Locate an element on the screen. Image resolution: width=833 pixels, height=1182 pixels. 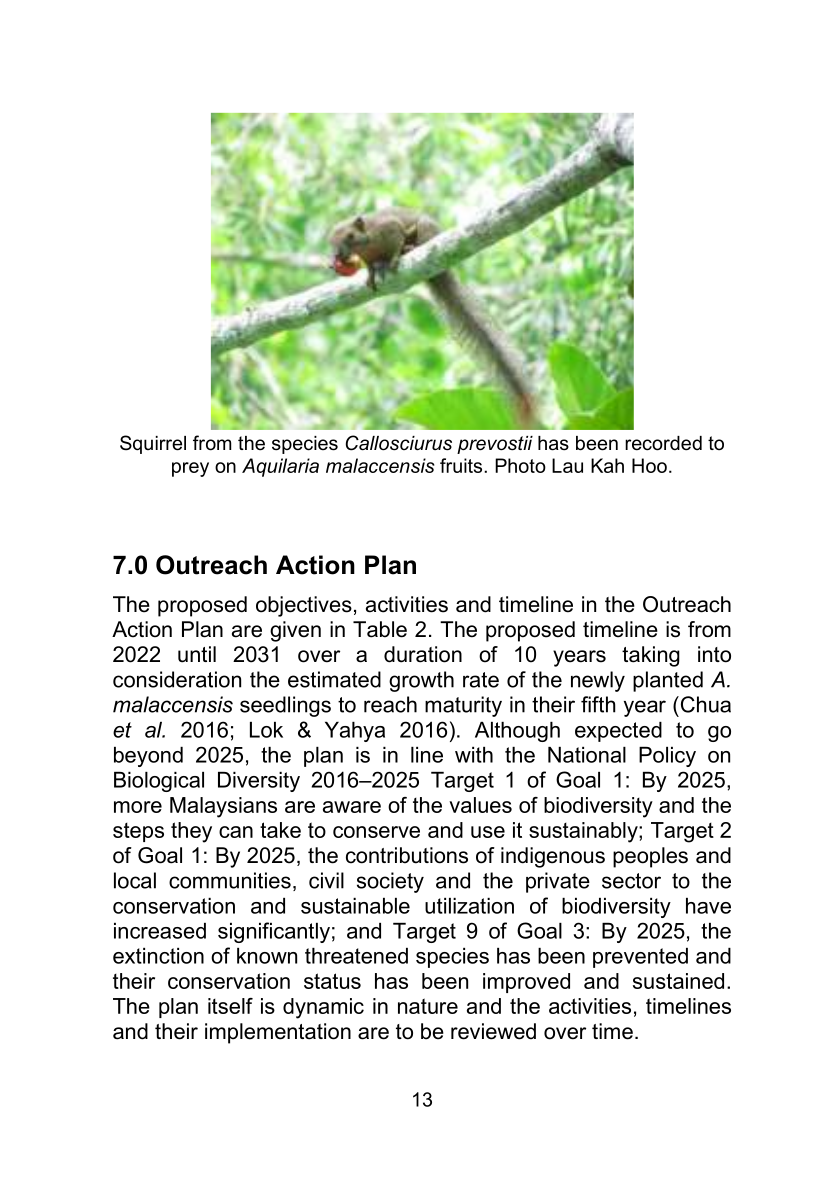
they is located at coordinates (191, 832).
